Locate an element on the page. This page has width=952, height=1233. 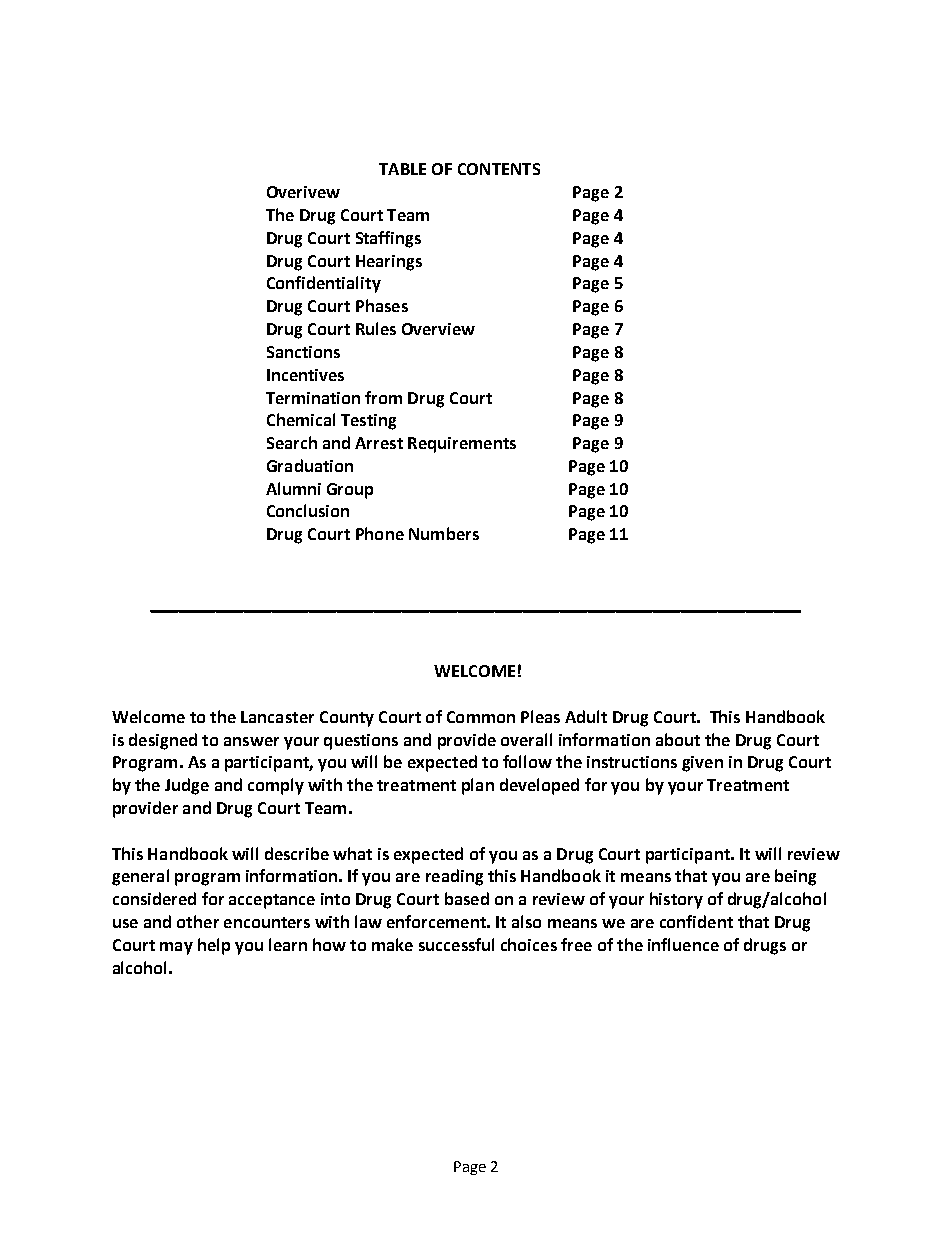
Incentives is located at coordinates (305, 375).
